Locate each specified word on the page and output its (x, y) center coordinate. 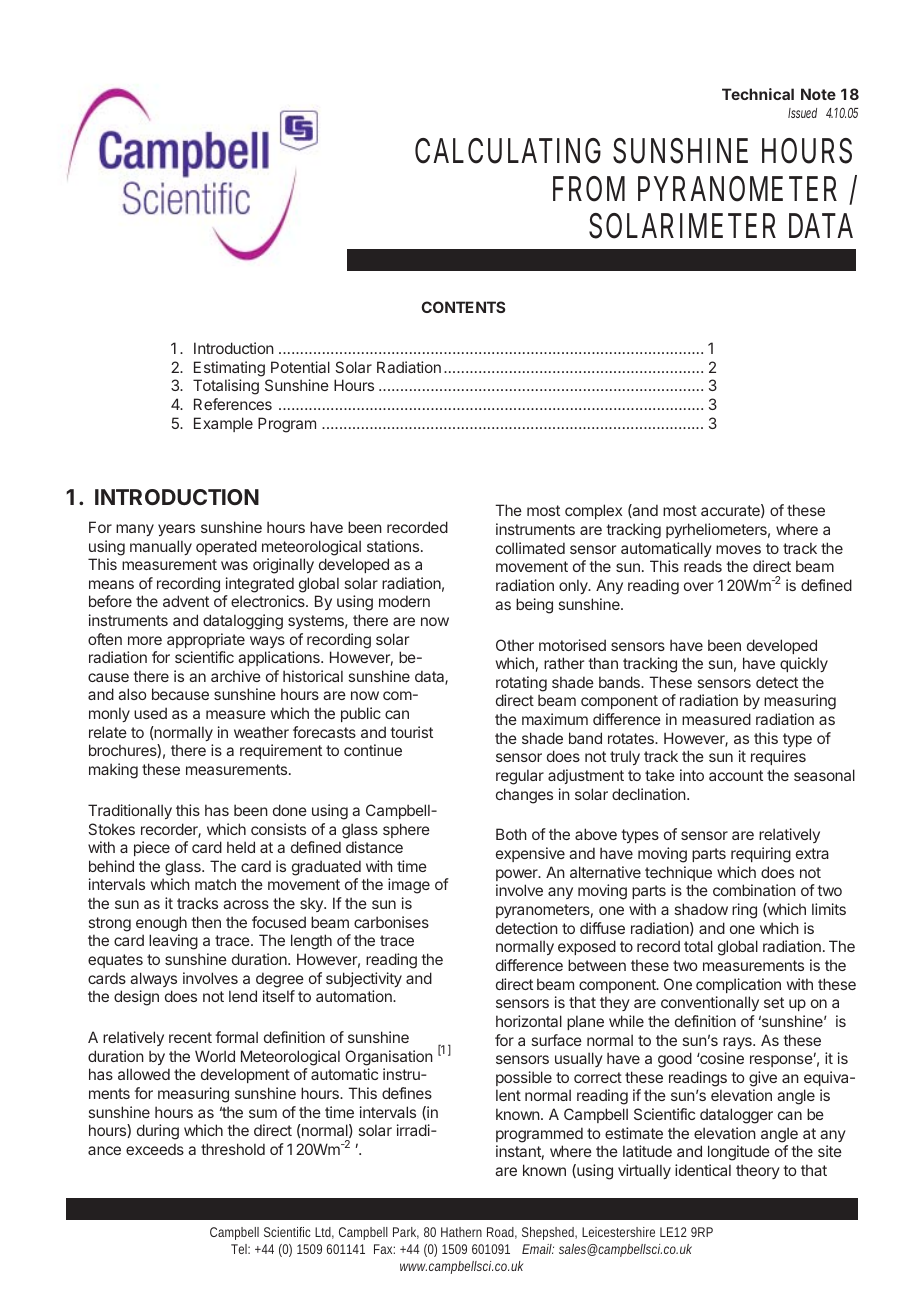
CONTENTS (463, 307)
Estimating (229, 369)
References (233, 404)
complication (738, 985)
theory (758, 1171)
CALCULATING (508, 151)
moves (738, 549)
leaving (173, 942)
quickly (804, 664)
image (409, 886)
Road (502, 1233)
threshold (233, 1149)
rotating (521, 684)
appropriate (206, 640)
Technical (758, 94)
